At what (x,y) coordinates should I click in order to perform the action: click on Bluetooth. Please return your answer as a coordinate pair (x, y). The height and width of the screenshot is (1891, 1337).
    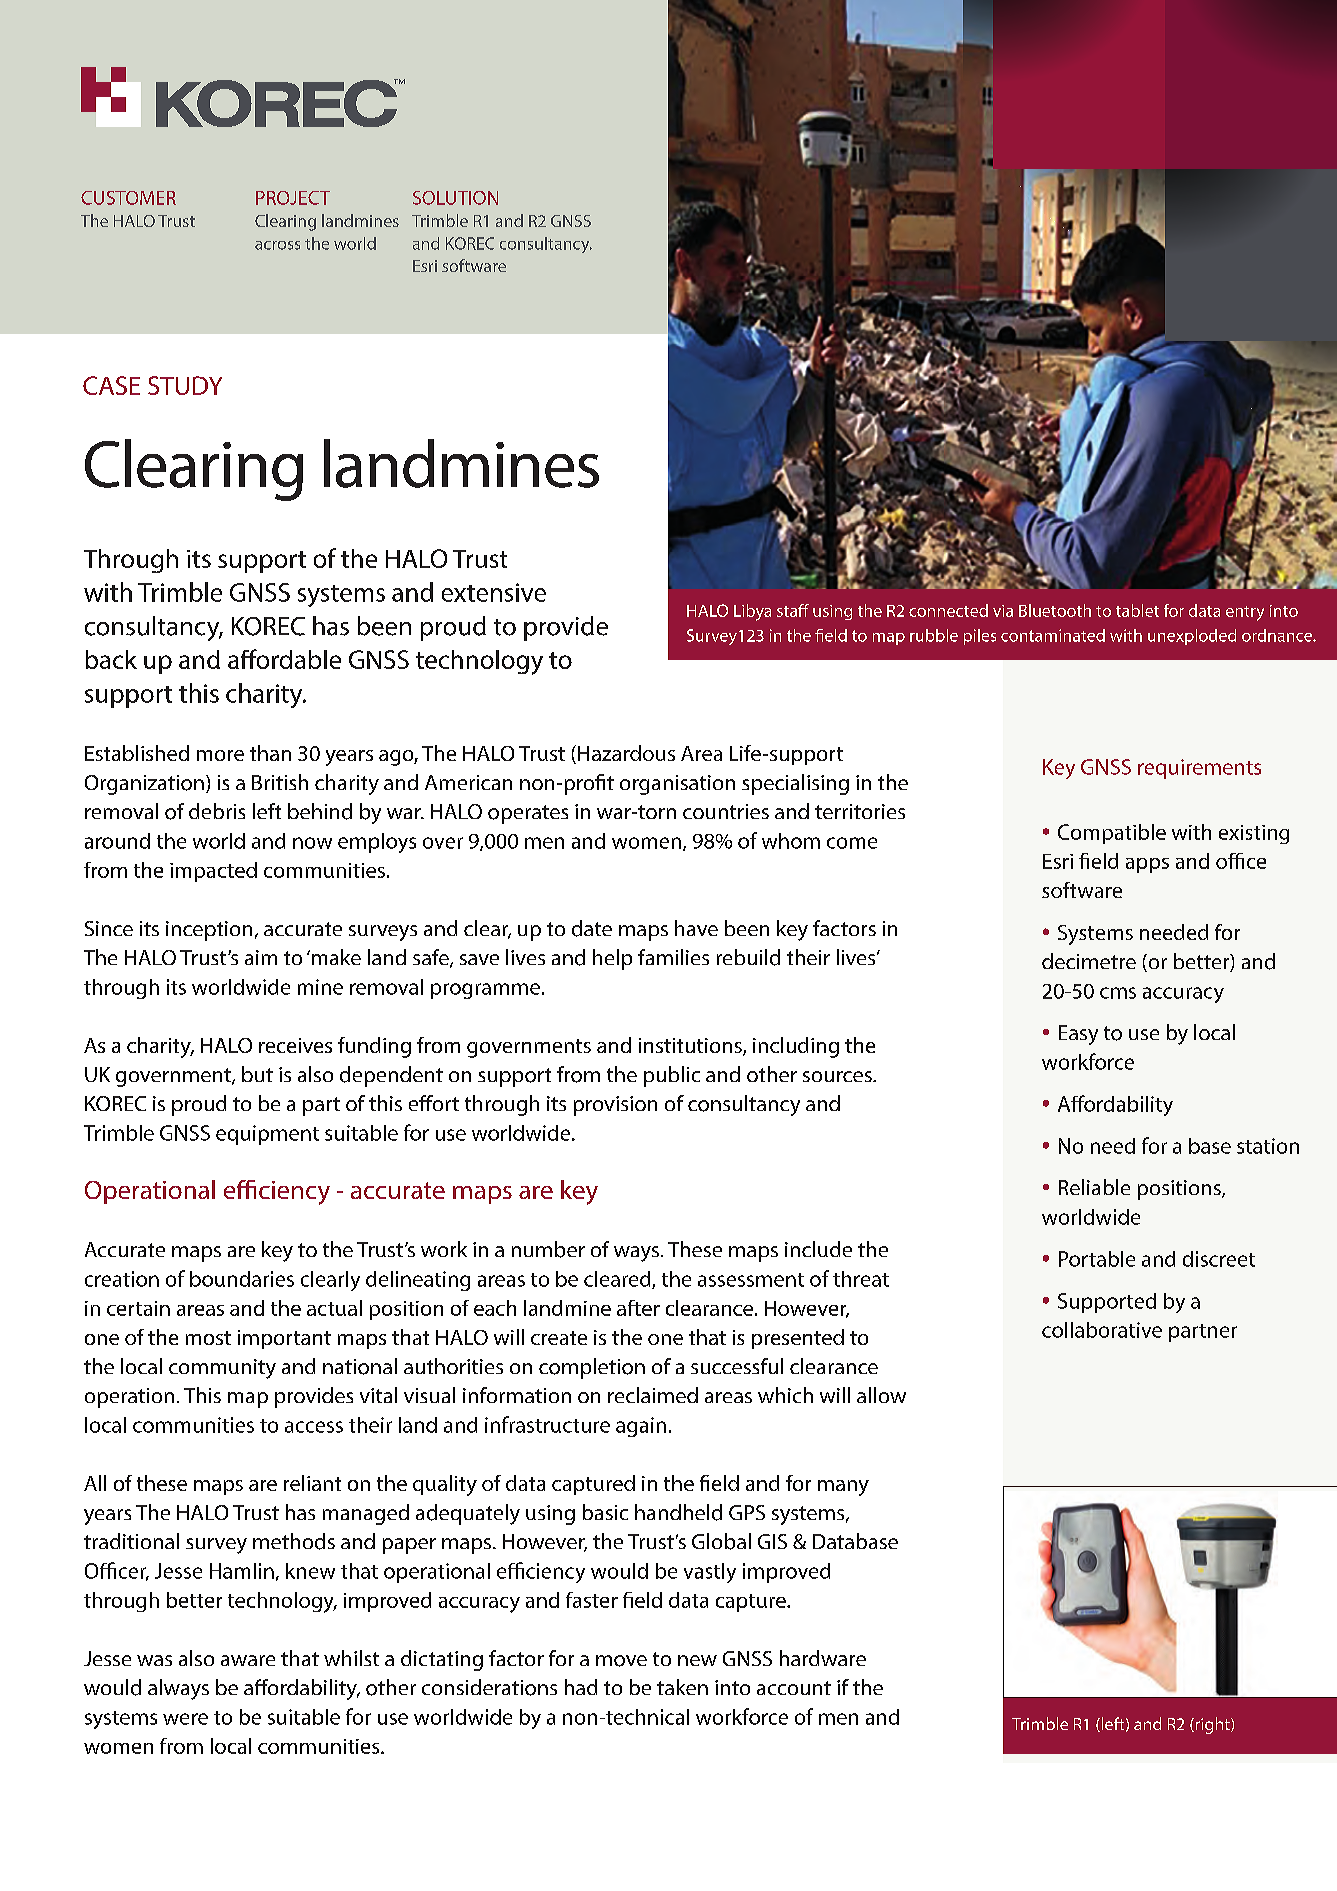
    Looking at the image, I should click on (1055, 610).
